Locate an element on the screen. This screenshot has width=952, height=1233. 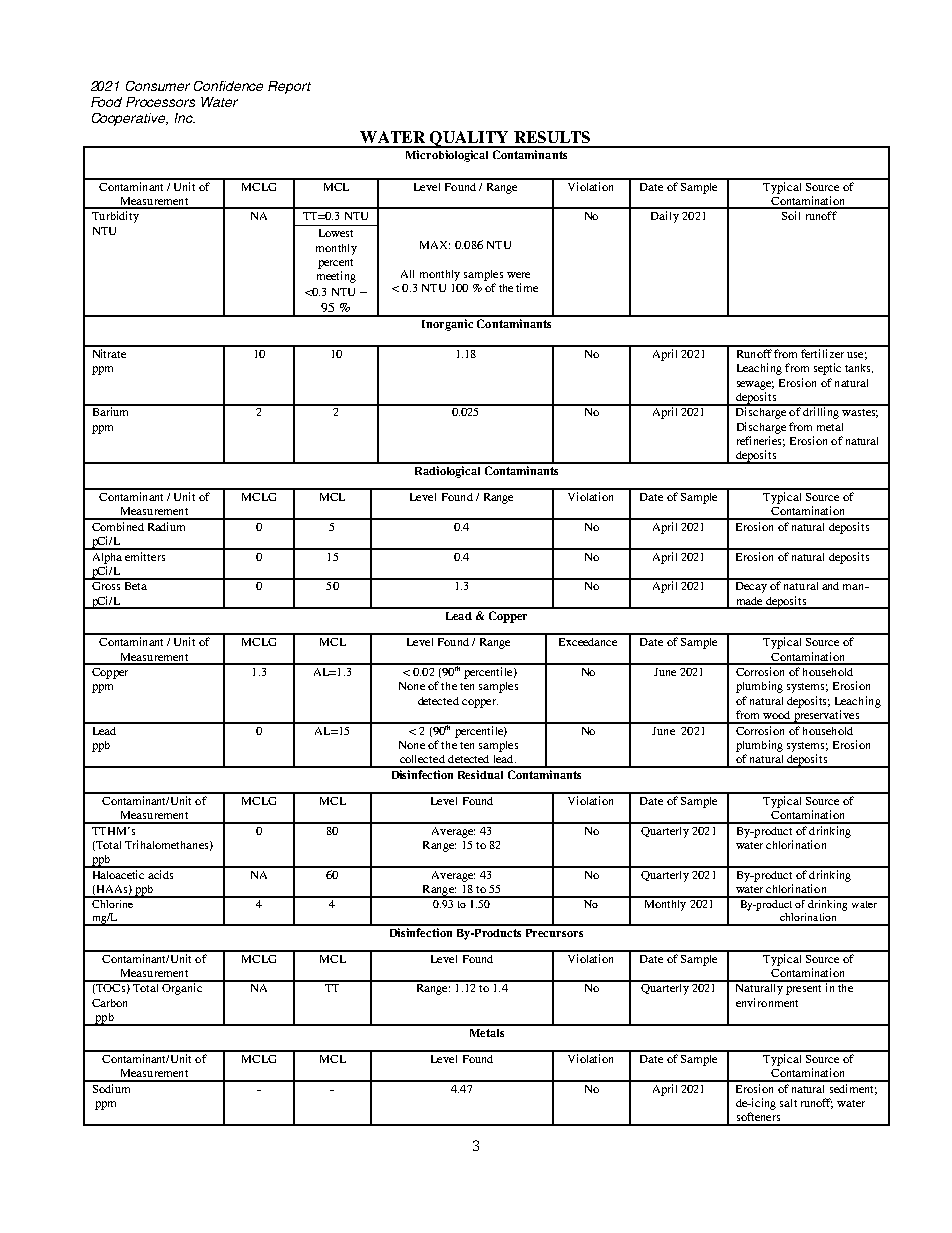
present is located at coordinates (803, 990).
